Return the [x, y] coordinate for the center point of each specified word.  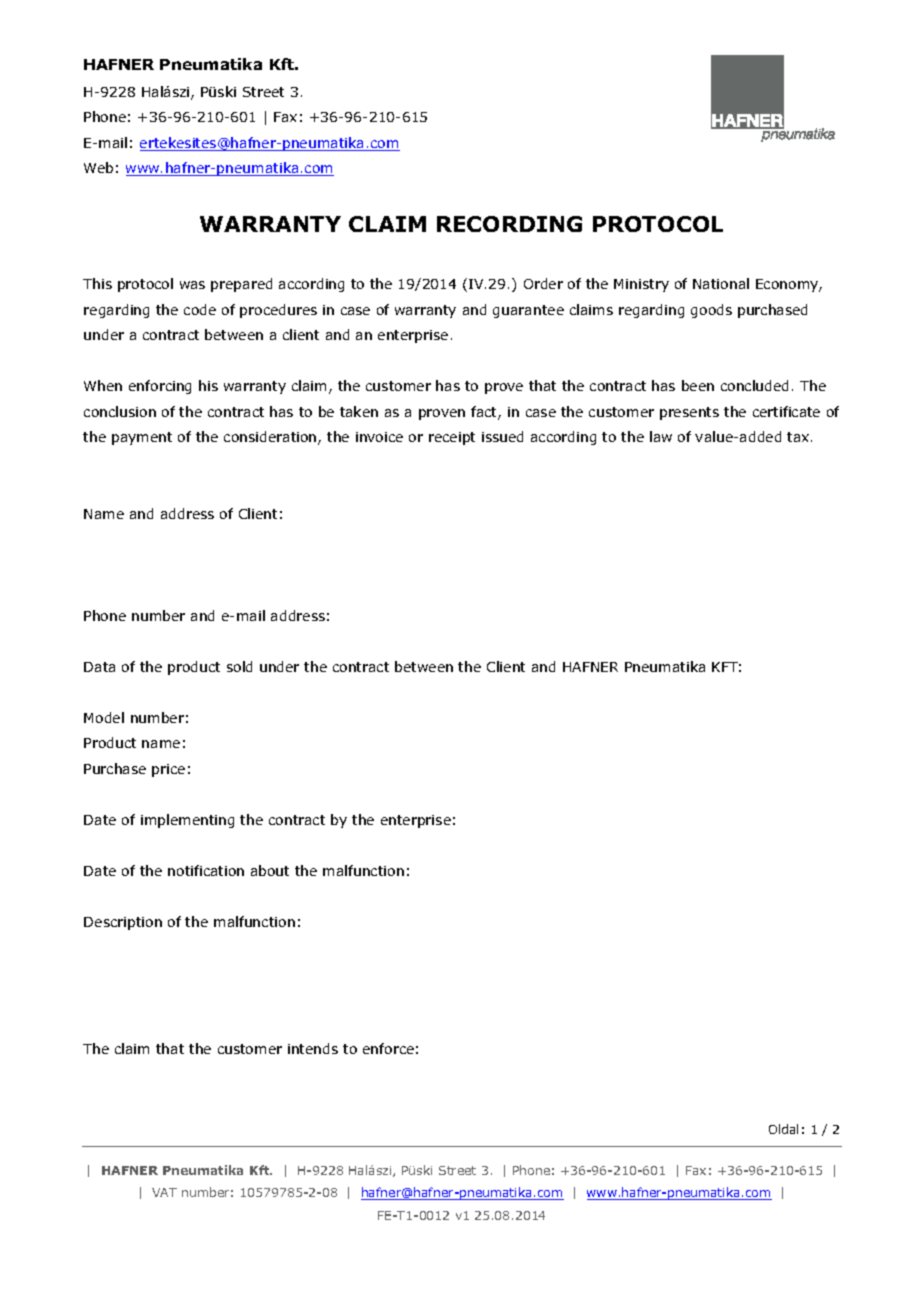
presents [689, 413]
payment [142, 438]
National [721, 283]
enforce [388, 1048]
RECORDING [509, 224]
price [168, 770]
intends [313, 1048]
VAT [164, 1192]
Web [98, 167]
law [661, 436]
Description [123, 923]
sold [239, 666]
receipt [452, 438]
